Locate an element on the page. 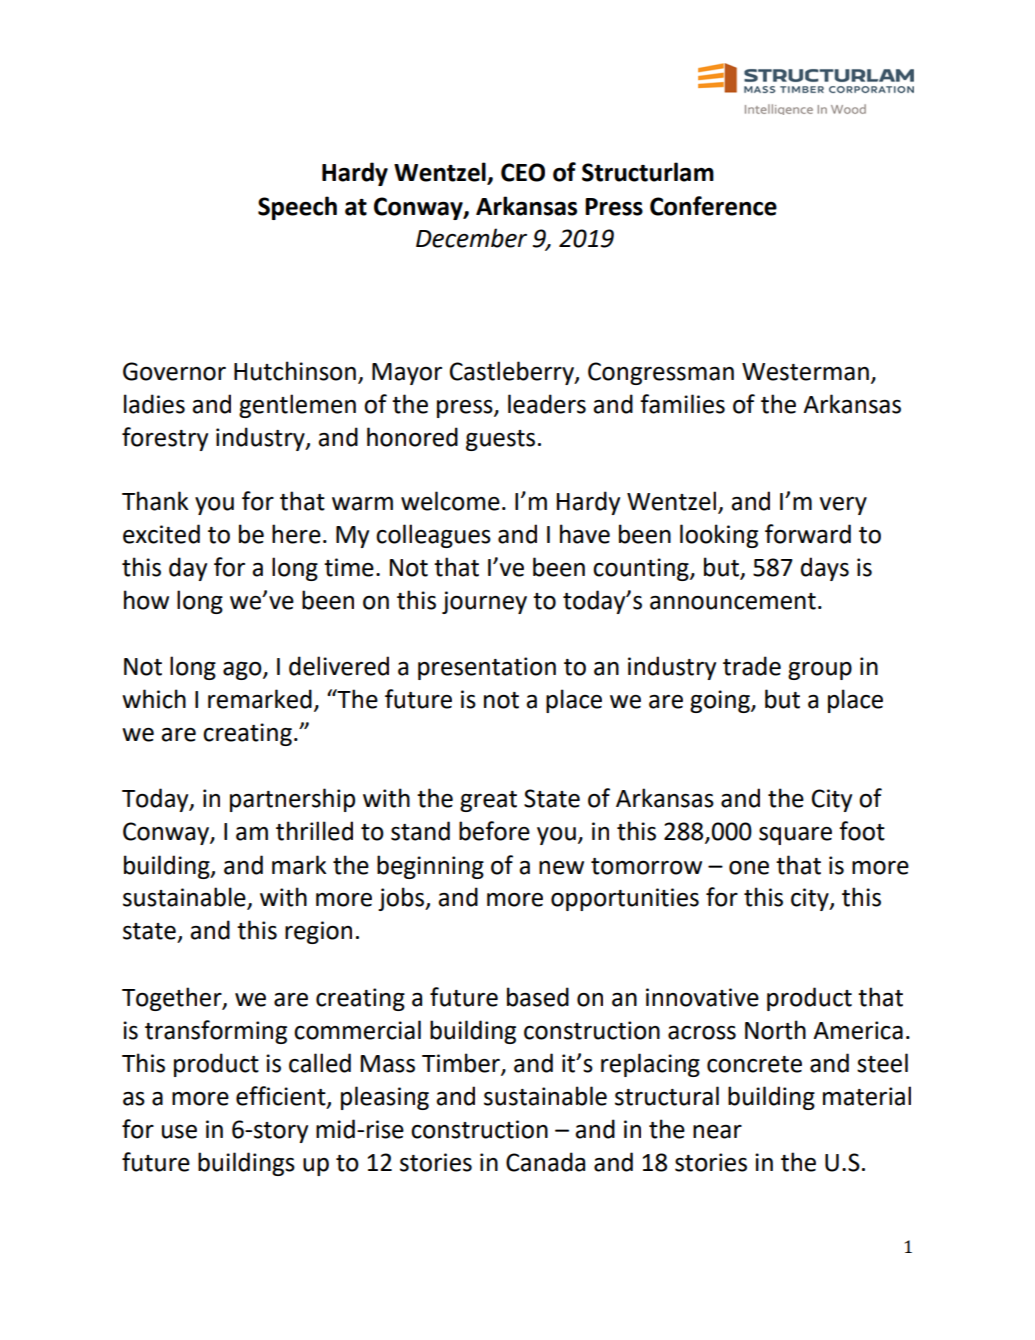  ago is located at coordinates (243, 671).
